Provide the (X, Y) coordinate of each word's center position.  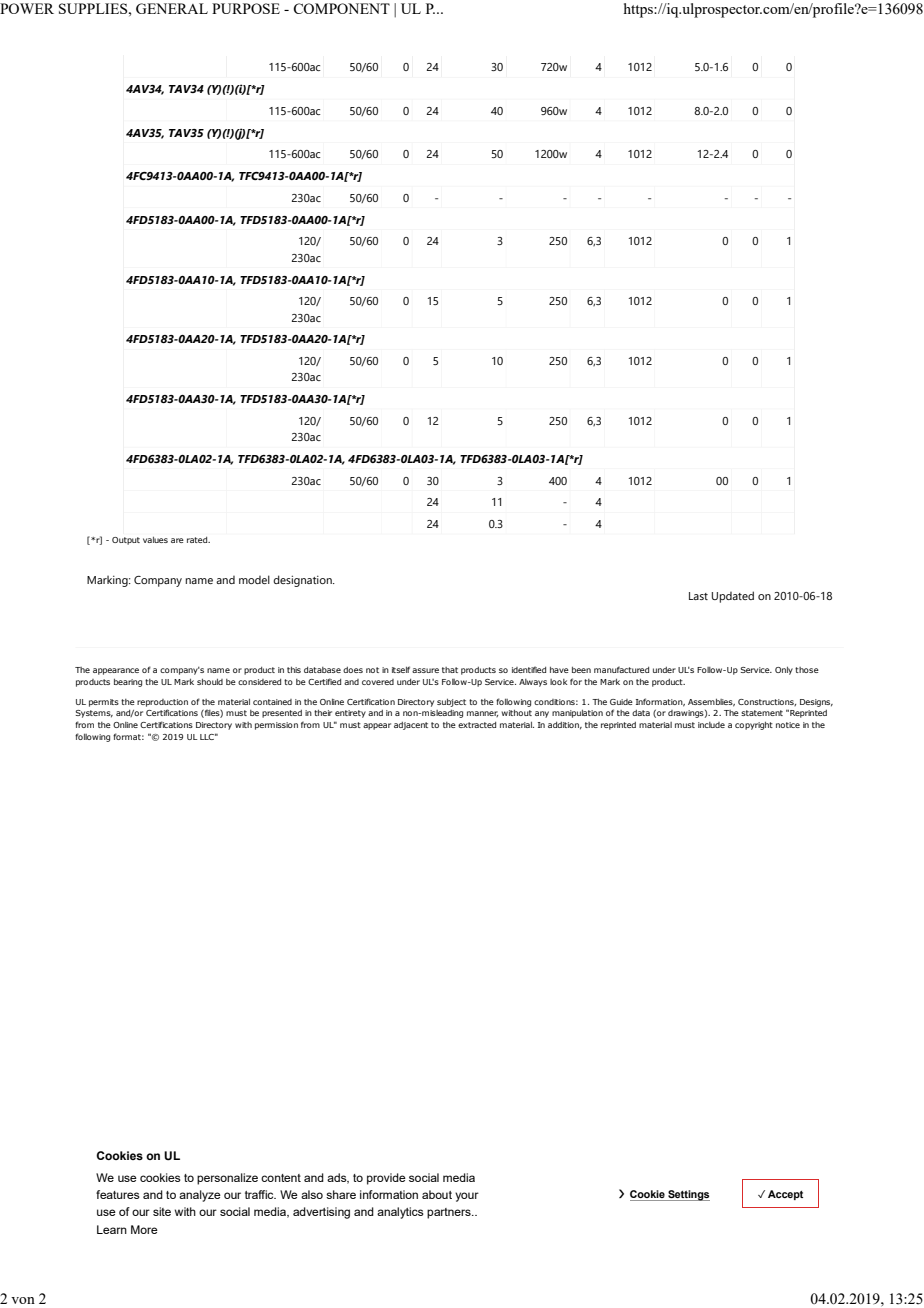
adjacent (411, 726)
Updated (733, 597)
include (711, 725)
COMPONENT (341, 8)
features (118, 1194)
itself (401, 669)
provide (386, 1179)
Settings (688, 1195)
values (155, 540)
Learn (112, 1229)
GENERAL (172, 8)
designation (303, 581)
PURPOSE (246, 8)
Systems (94, 714)
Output (126, 541)
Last (698, 596)
